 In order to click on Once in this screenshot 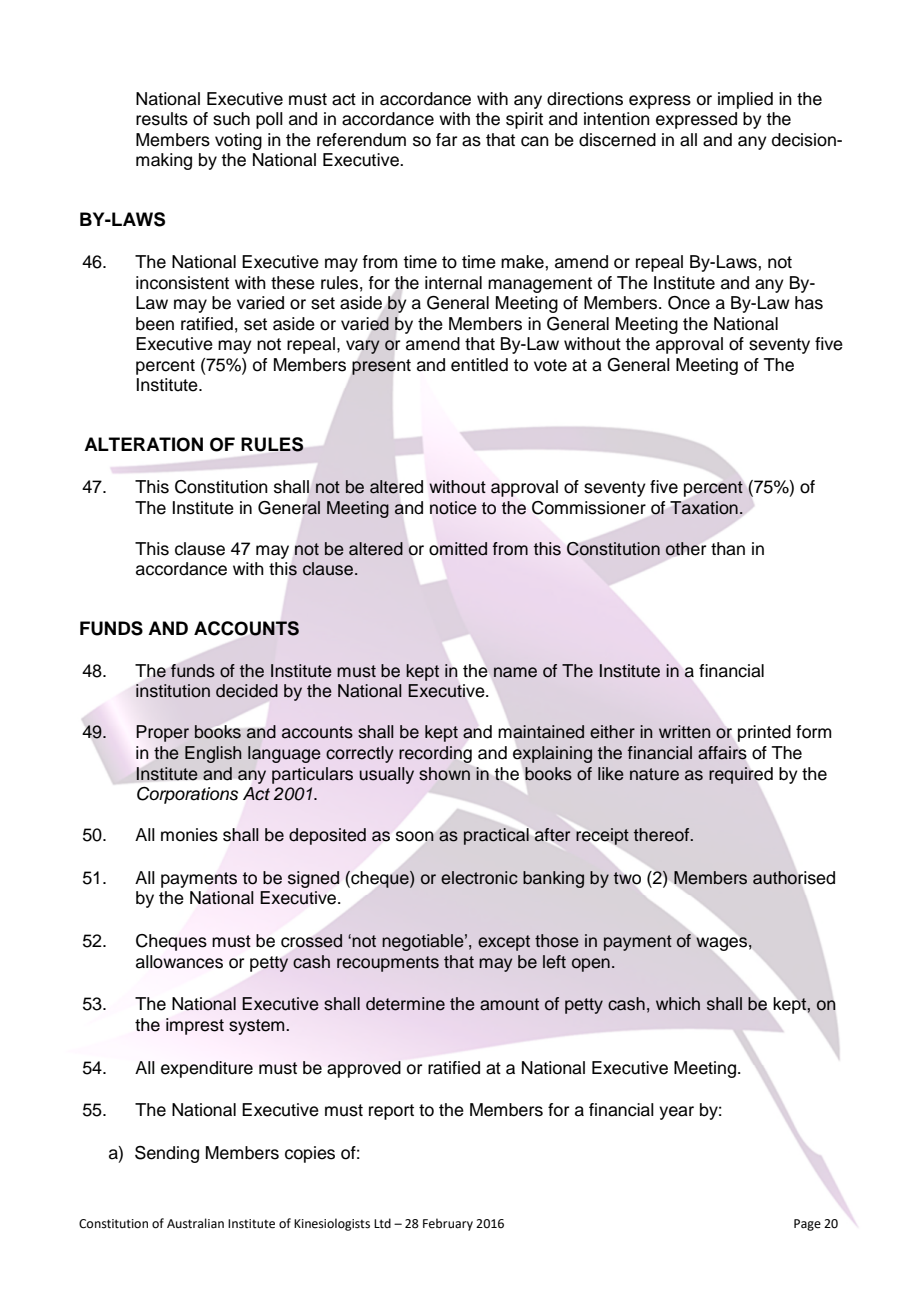, I will do `click(689, 303)`.
